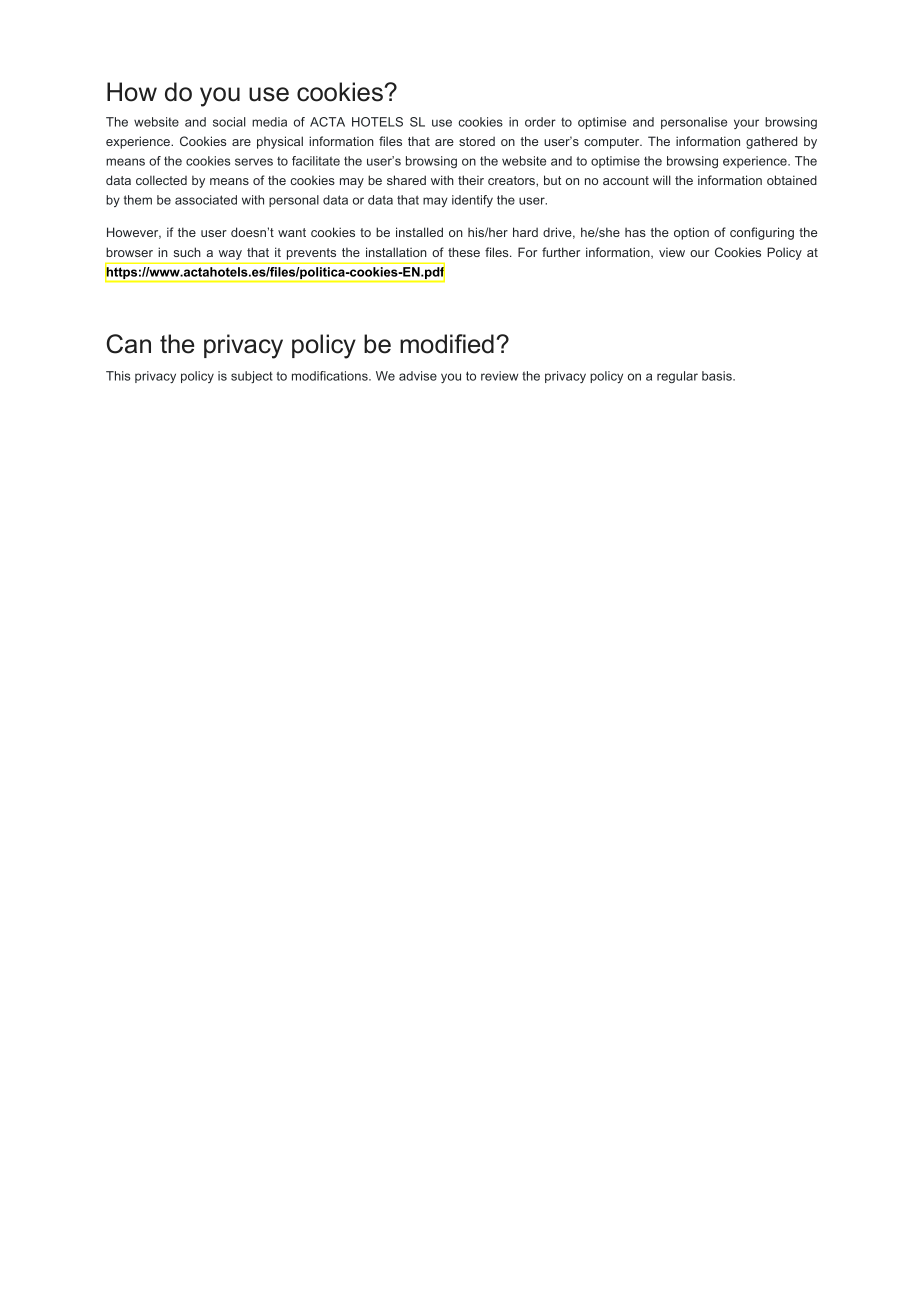 The image size is (924, 1308). What do you see at coordinates (472, 201) in the document?
I see `identify` at bounding box center [472, 201].
